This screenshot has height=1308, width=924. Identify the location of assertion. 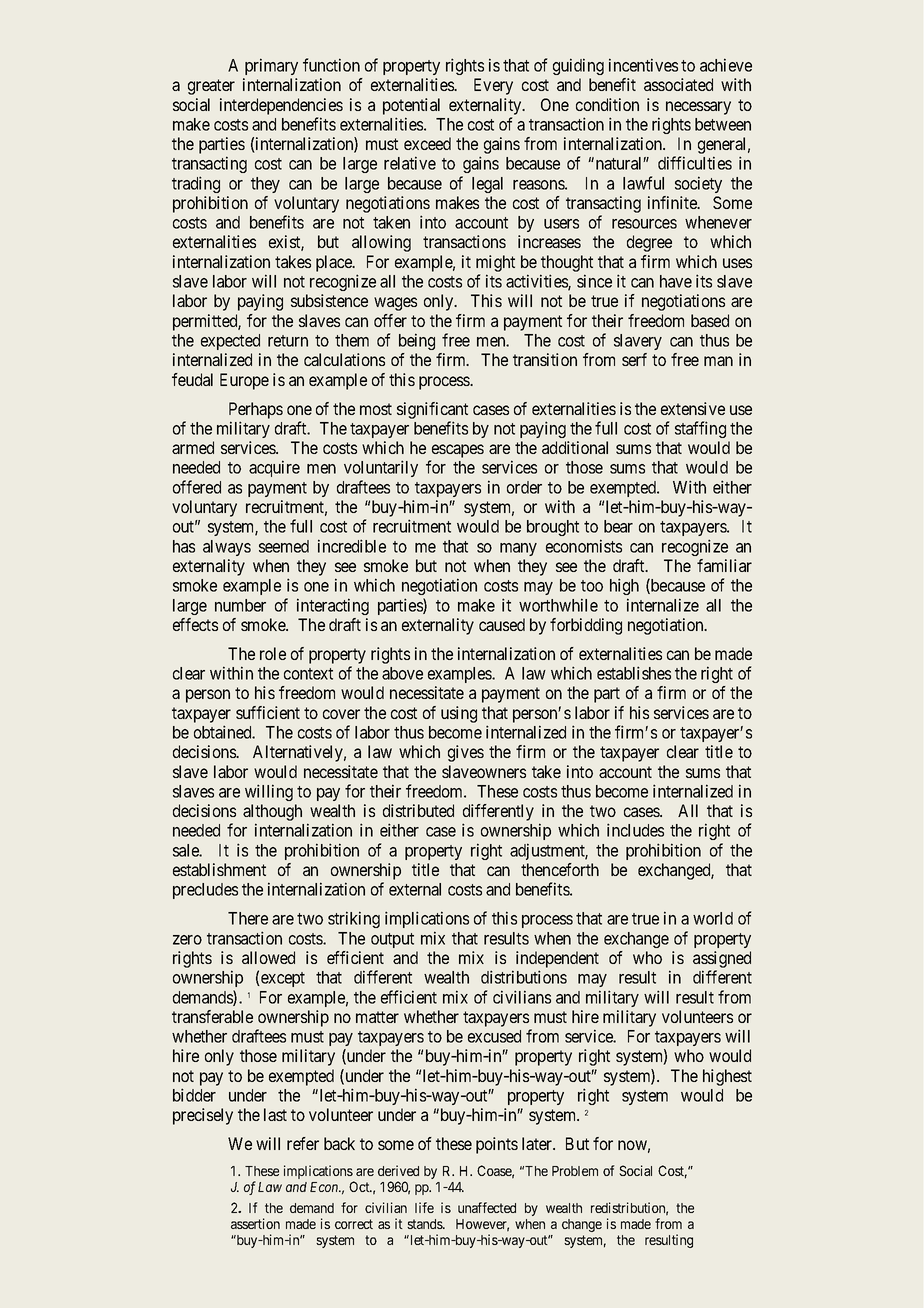
(255, 1223).
